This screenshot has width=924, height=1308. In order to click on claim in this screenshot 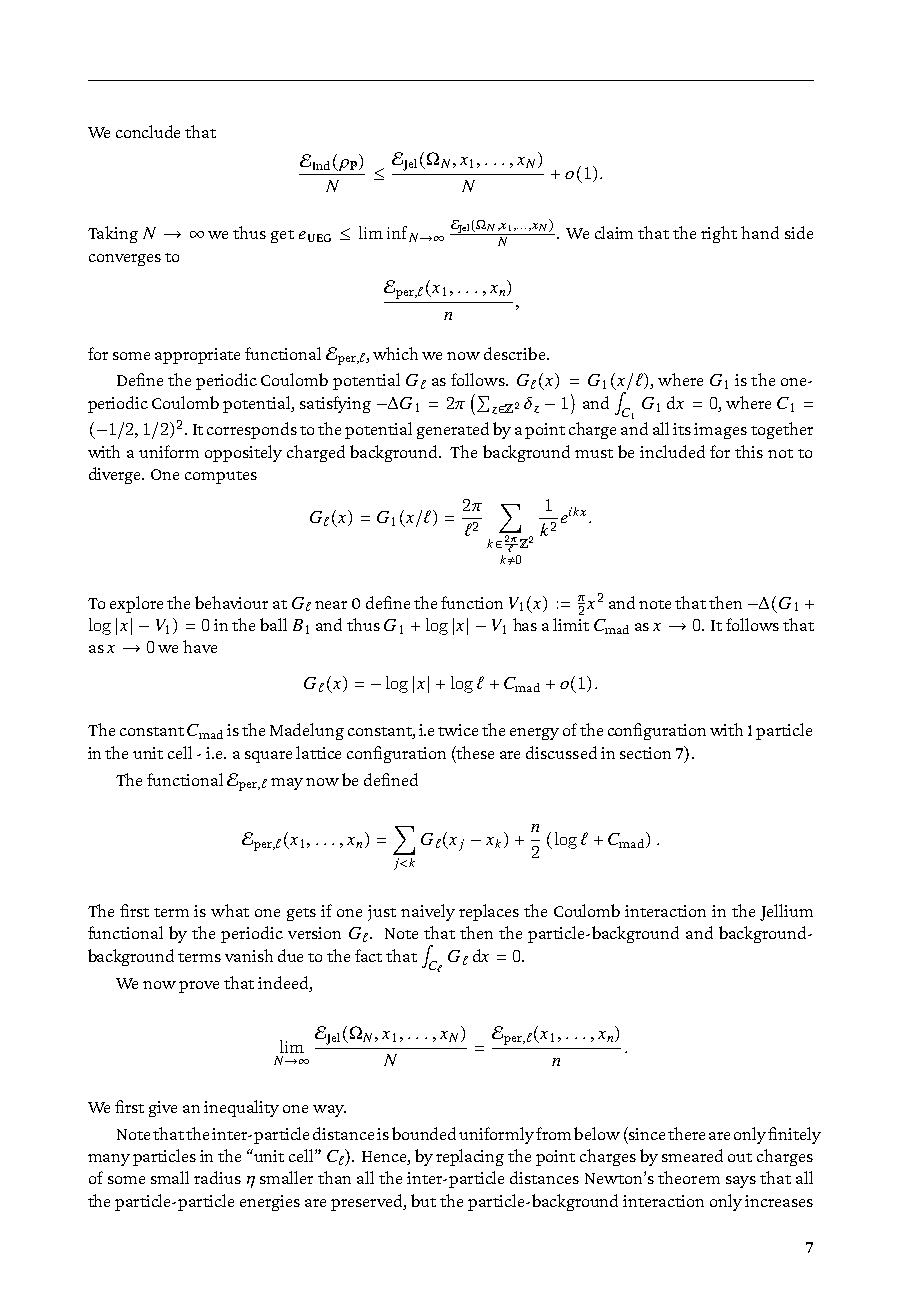, I will do `click(614, 232)`.
